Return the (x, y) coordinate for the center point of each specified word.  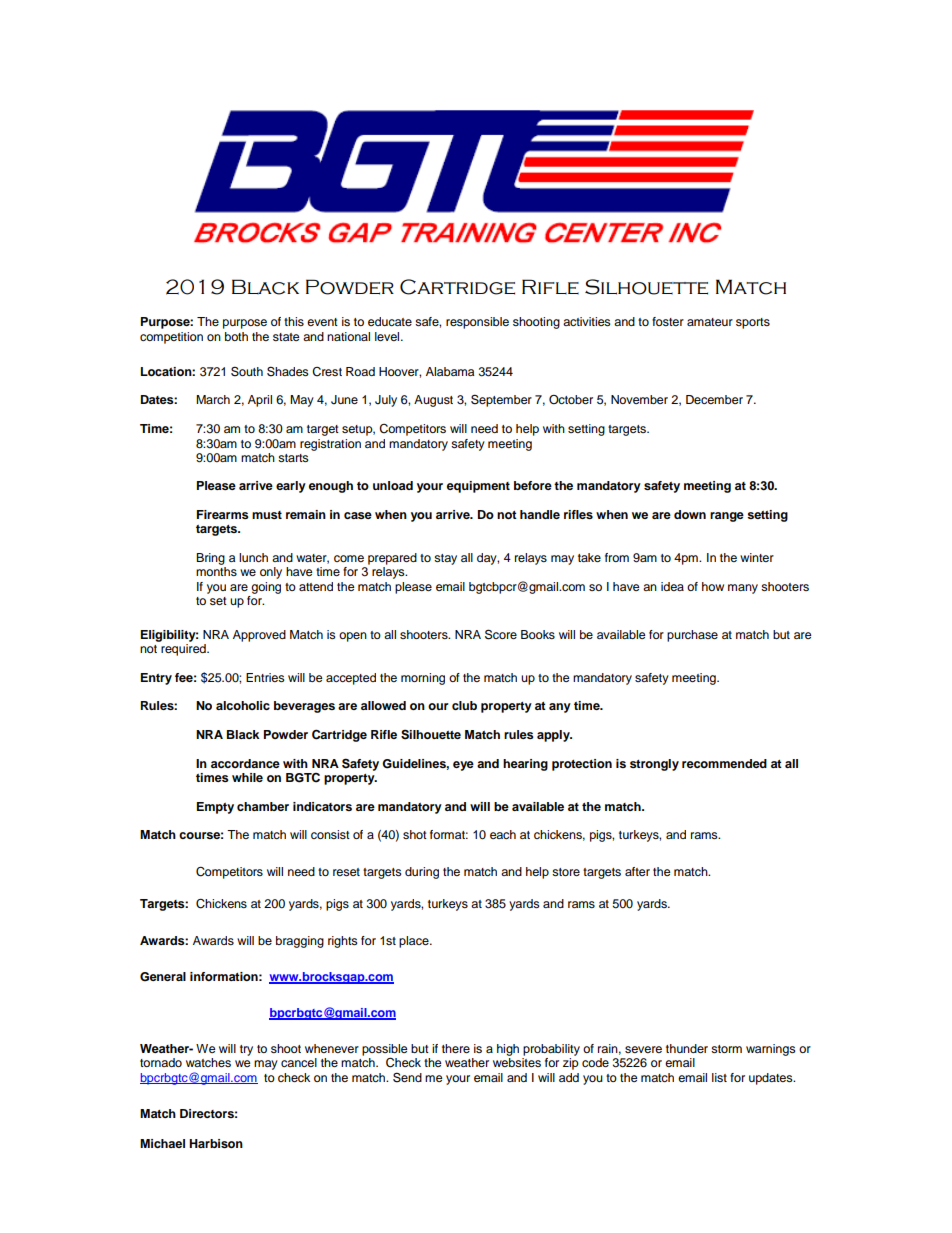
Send (407, 1077)
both (236, 336)
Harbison (216, 1143)
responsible (477, 323)
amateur (710, 322)
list (719, 1077)
